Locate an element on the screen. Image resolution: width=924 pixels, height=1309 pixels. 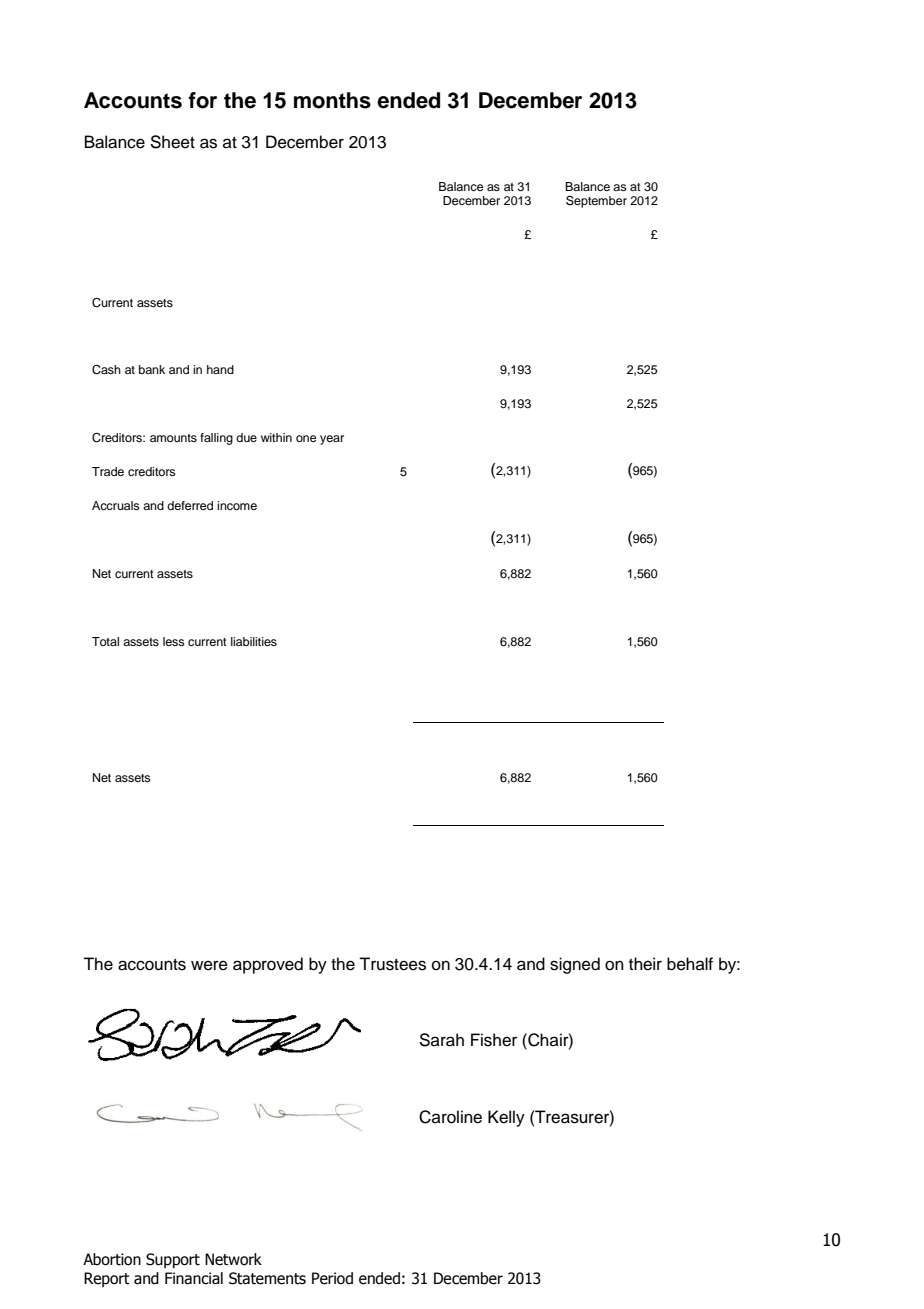
less is located at coordinates (174, 641).
